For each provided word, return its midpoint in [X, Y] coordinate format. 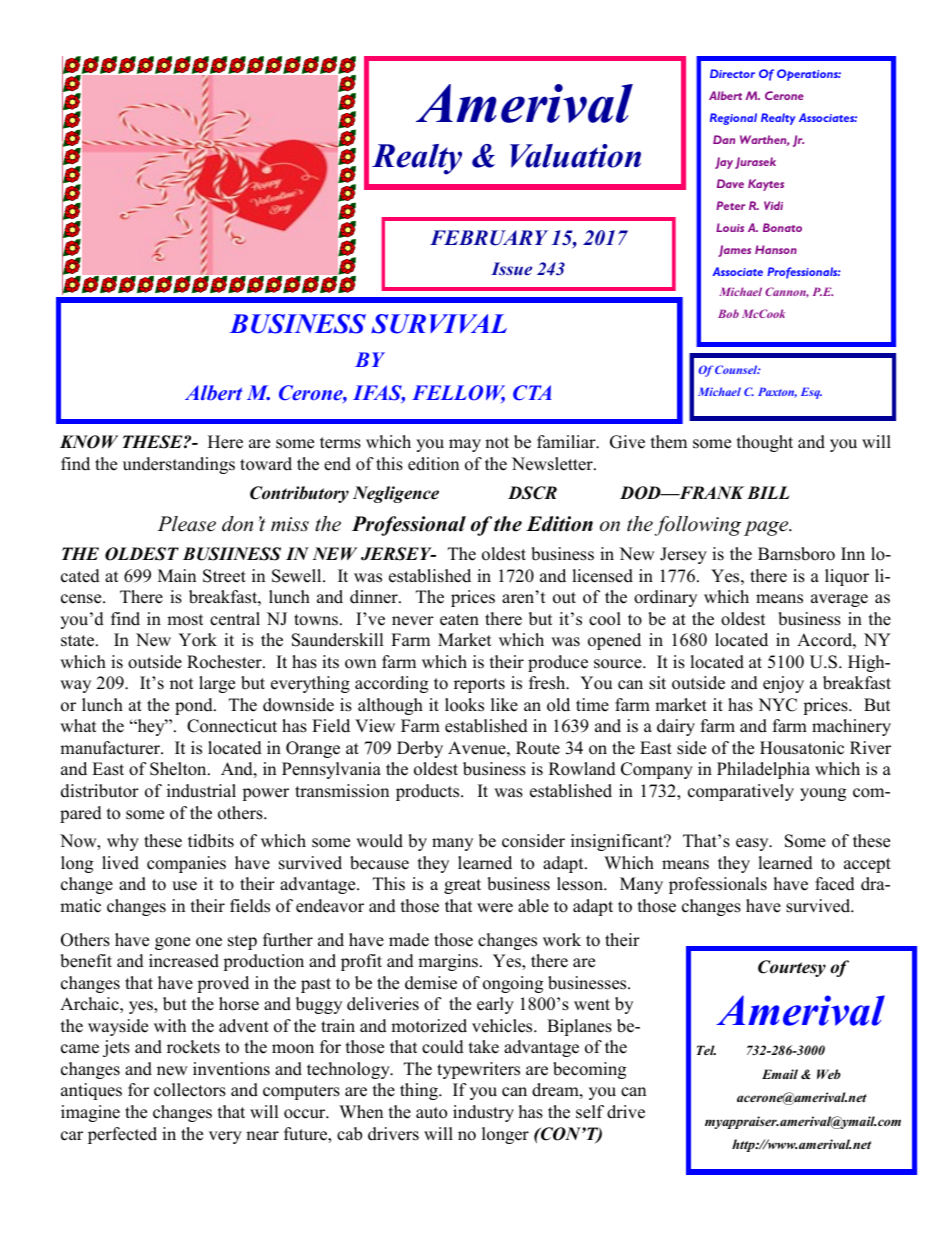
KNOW [89, 442]
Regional [733, 119]
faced [835, 884]
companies [186, 864]
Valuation [575, 156]
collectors [190, 1090]
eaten [459, 620]
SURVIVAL [439, 324]
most [185, 620]
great [462, 886]
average [839, 600]
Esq [811, 393]
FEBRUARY [489, 238]
